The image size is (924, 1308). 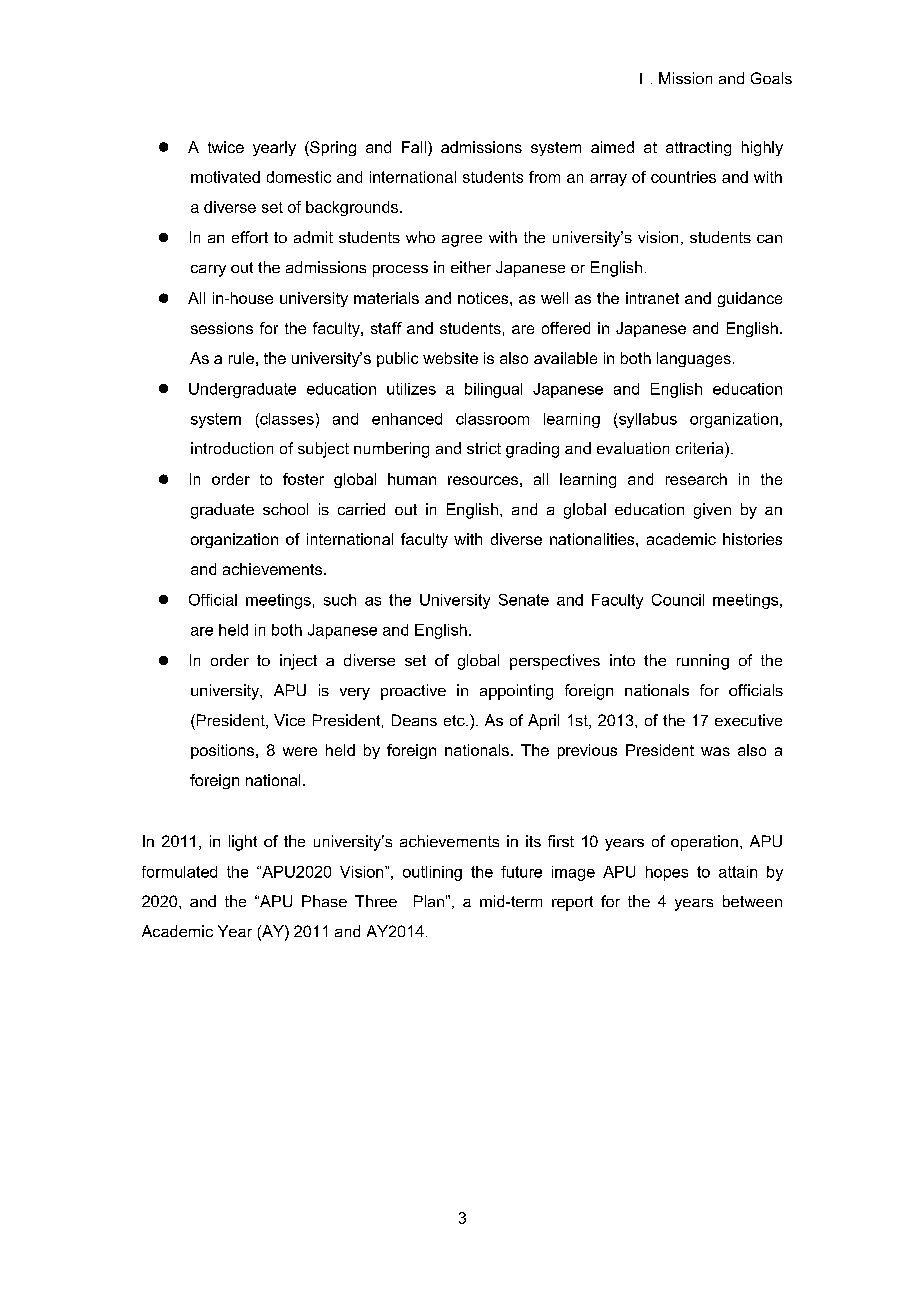 I want to click on rule, so click(x=241, y=358).
